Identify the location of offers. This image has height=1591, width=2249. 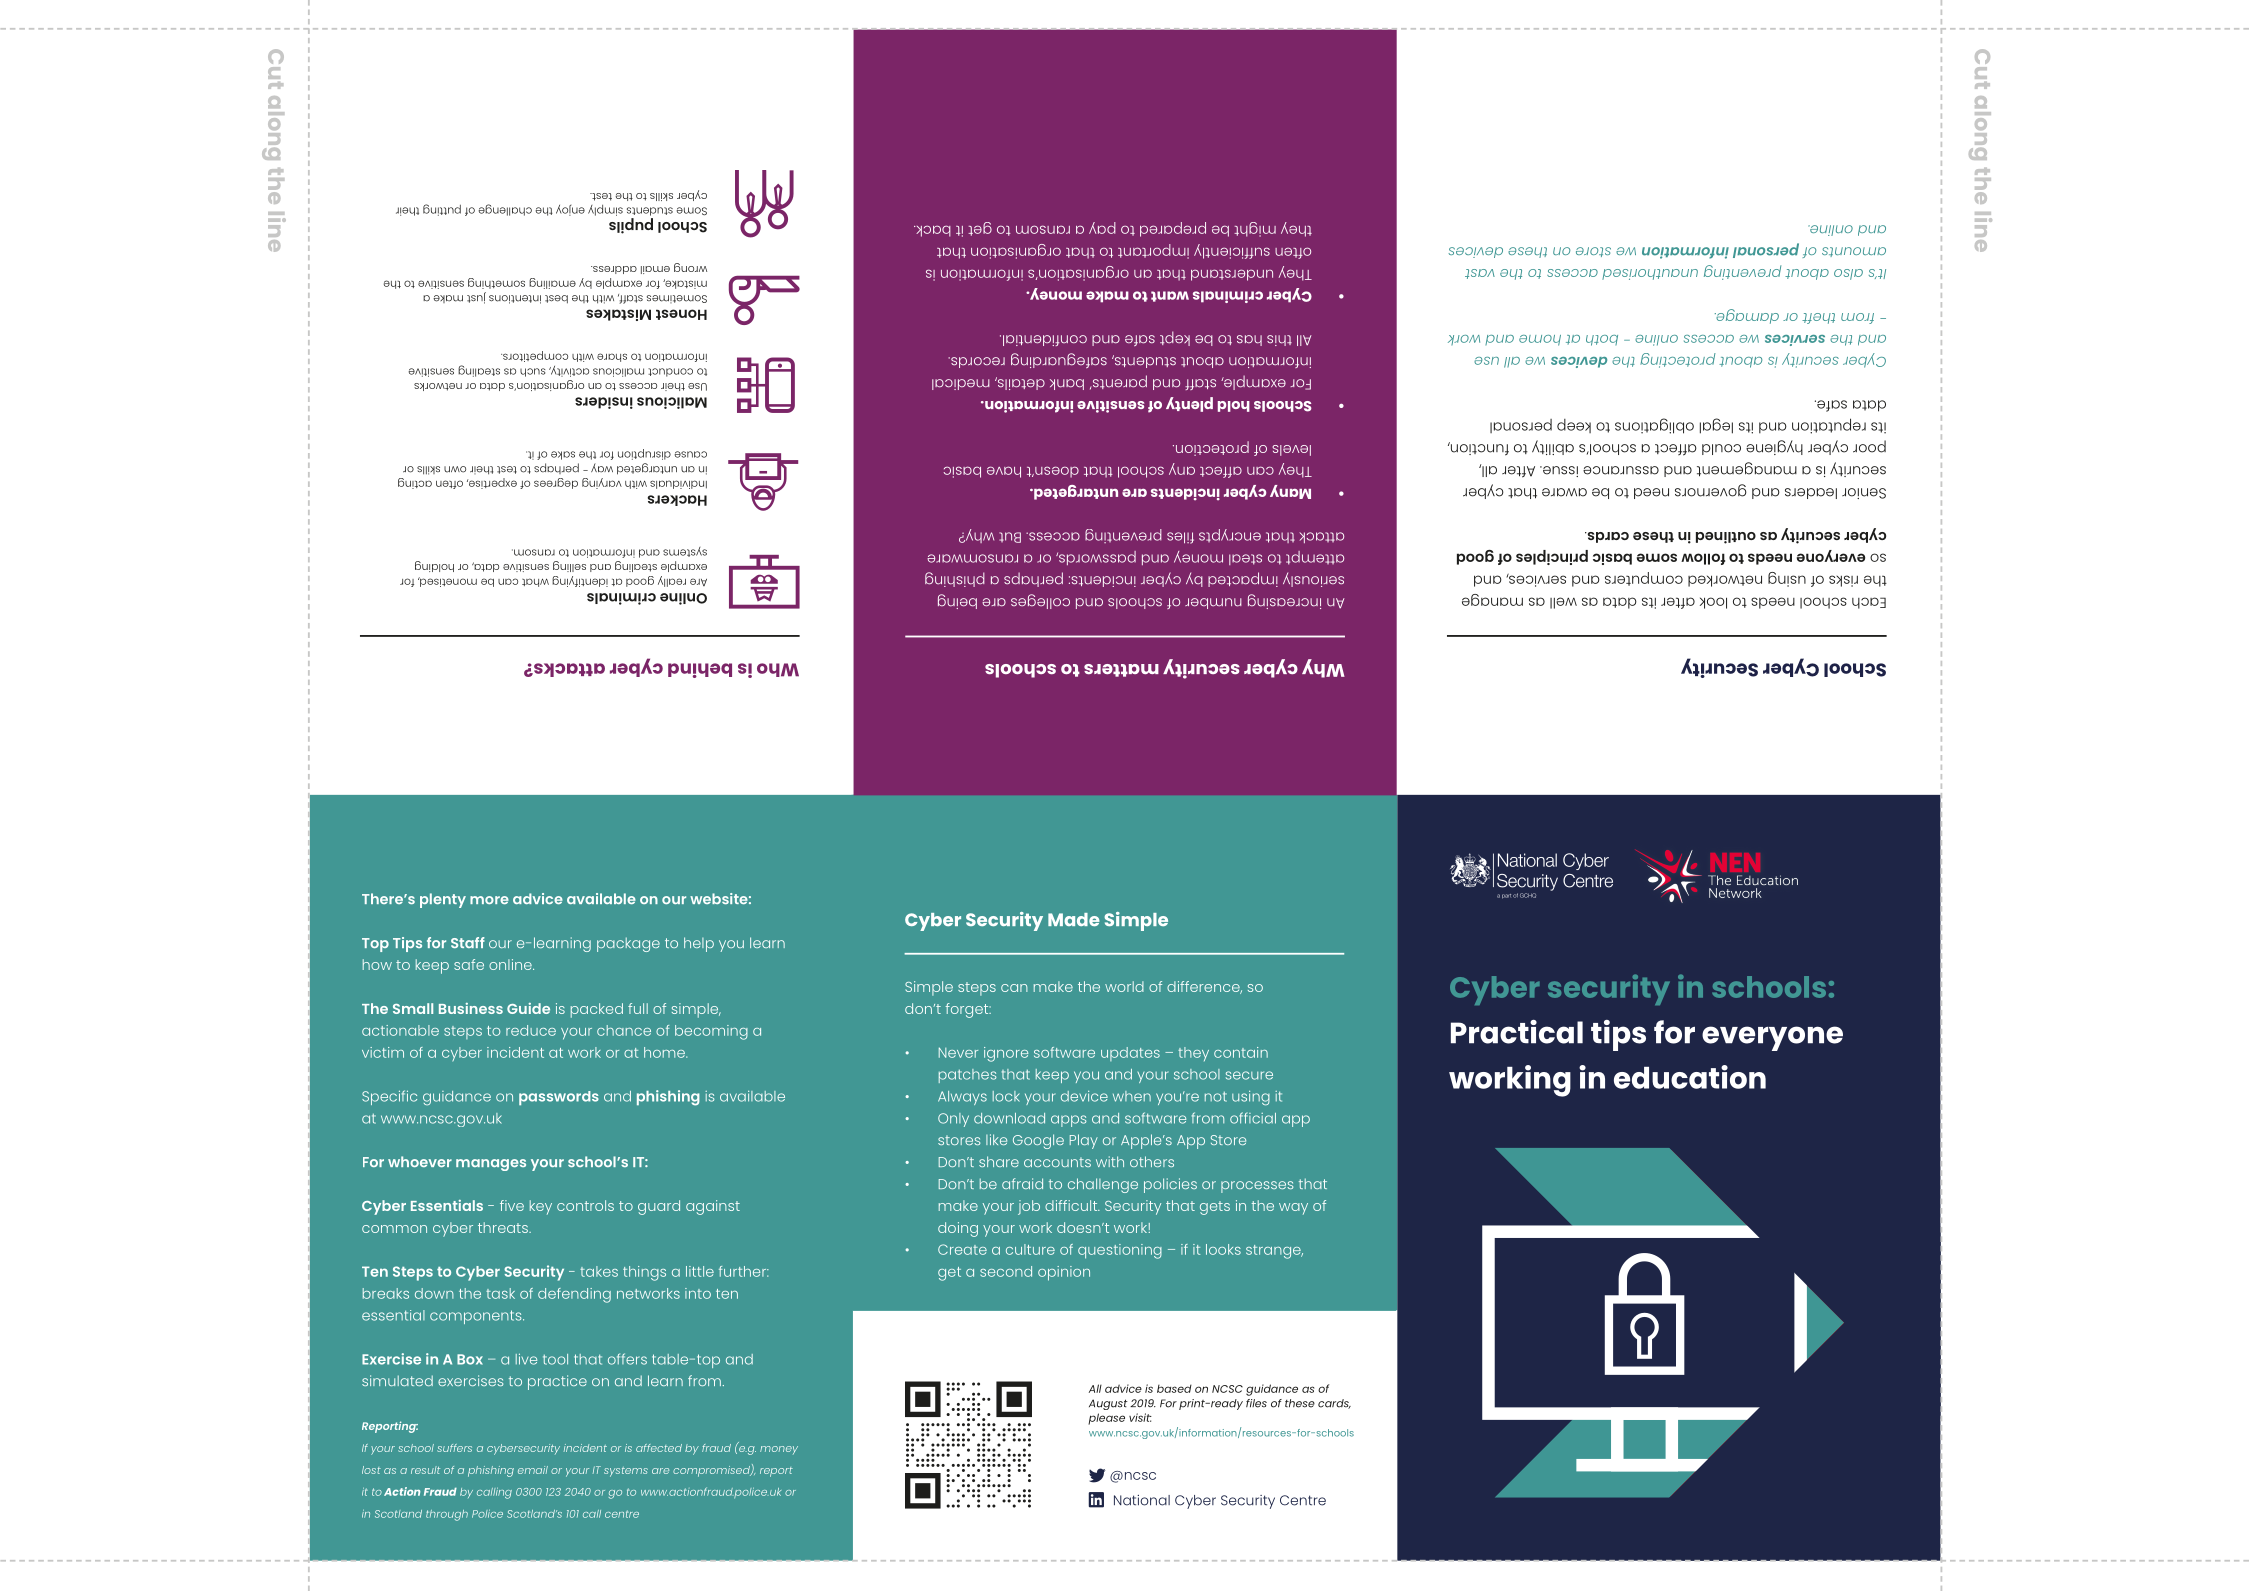
(627, 1359).
